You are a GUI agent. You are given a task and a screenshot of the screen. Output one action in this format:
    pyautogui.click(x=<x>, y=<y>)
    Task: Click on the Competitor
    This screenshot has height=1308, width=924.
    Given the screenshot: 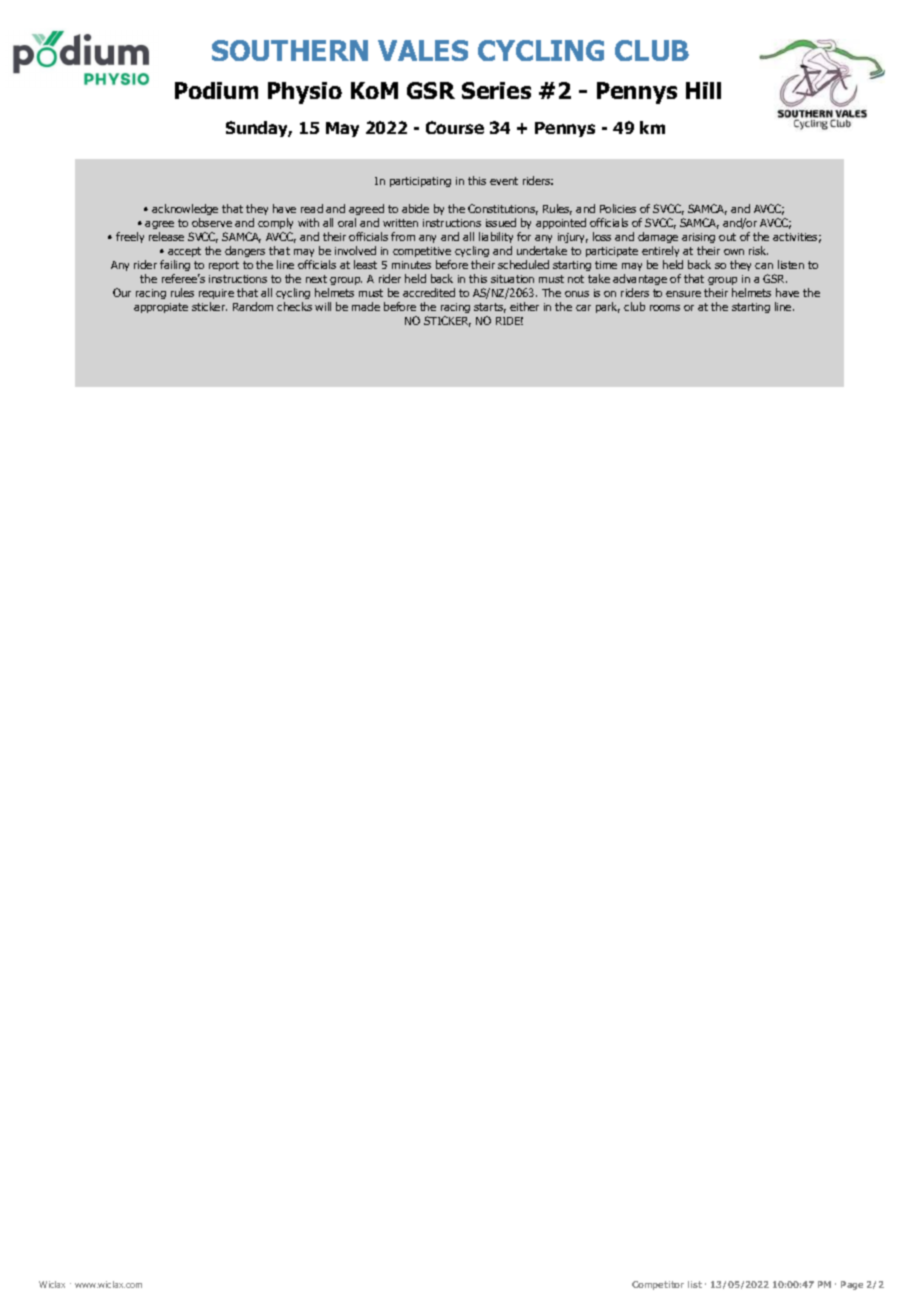 What is the action you would take?
    pyautogui.click(x=658, y=1285)
